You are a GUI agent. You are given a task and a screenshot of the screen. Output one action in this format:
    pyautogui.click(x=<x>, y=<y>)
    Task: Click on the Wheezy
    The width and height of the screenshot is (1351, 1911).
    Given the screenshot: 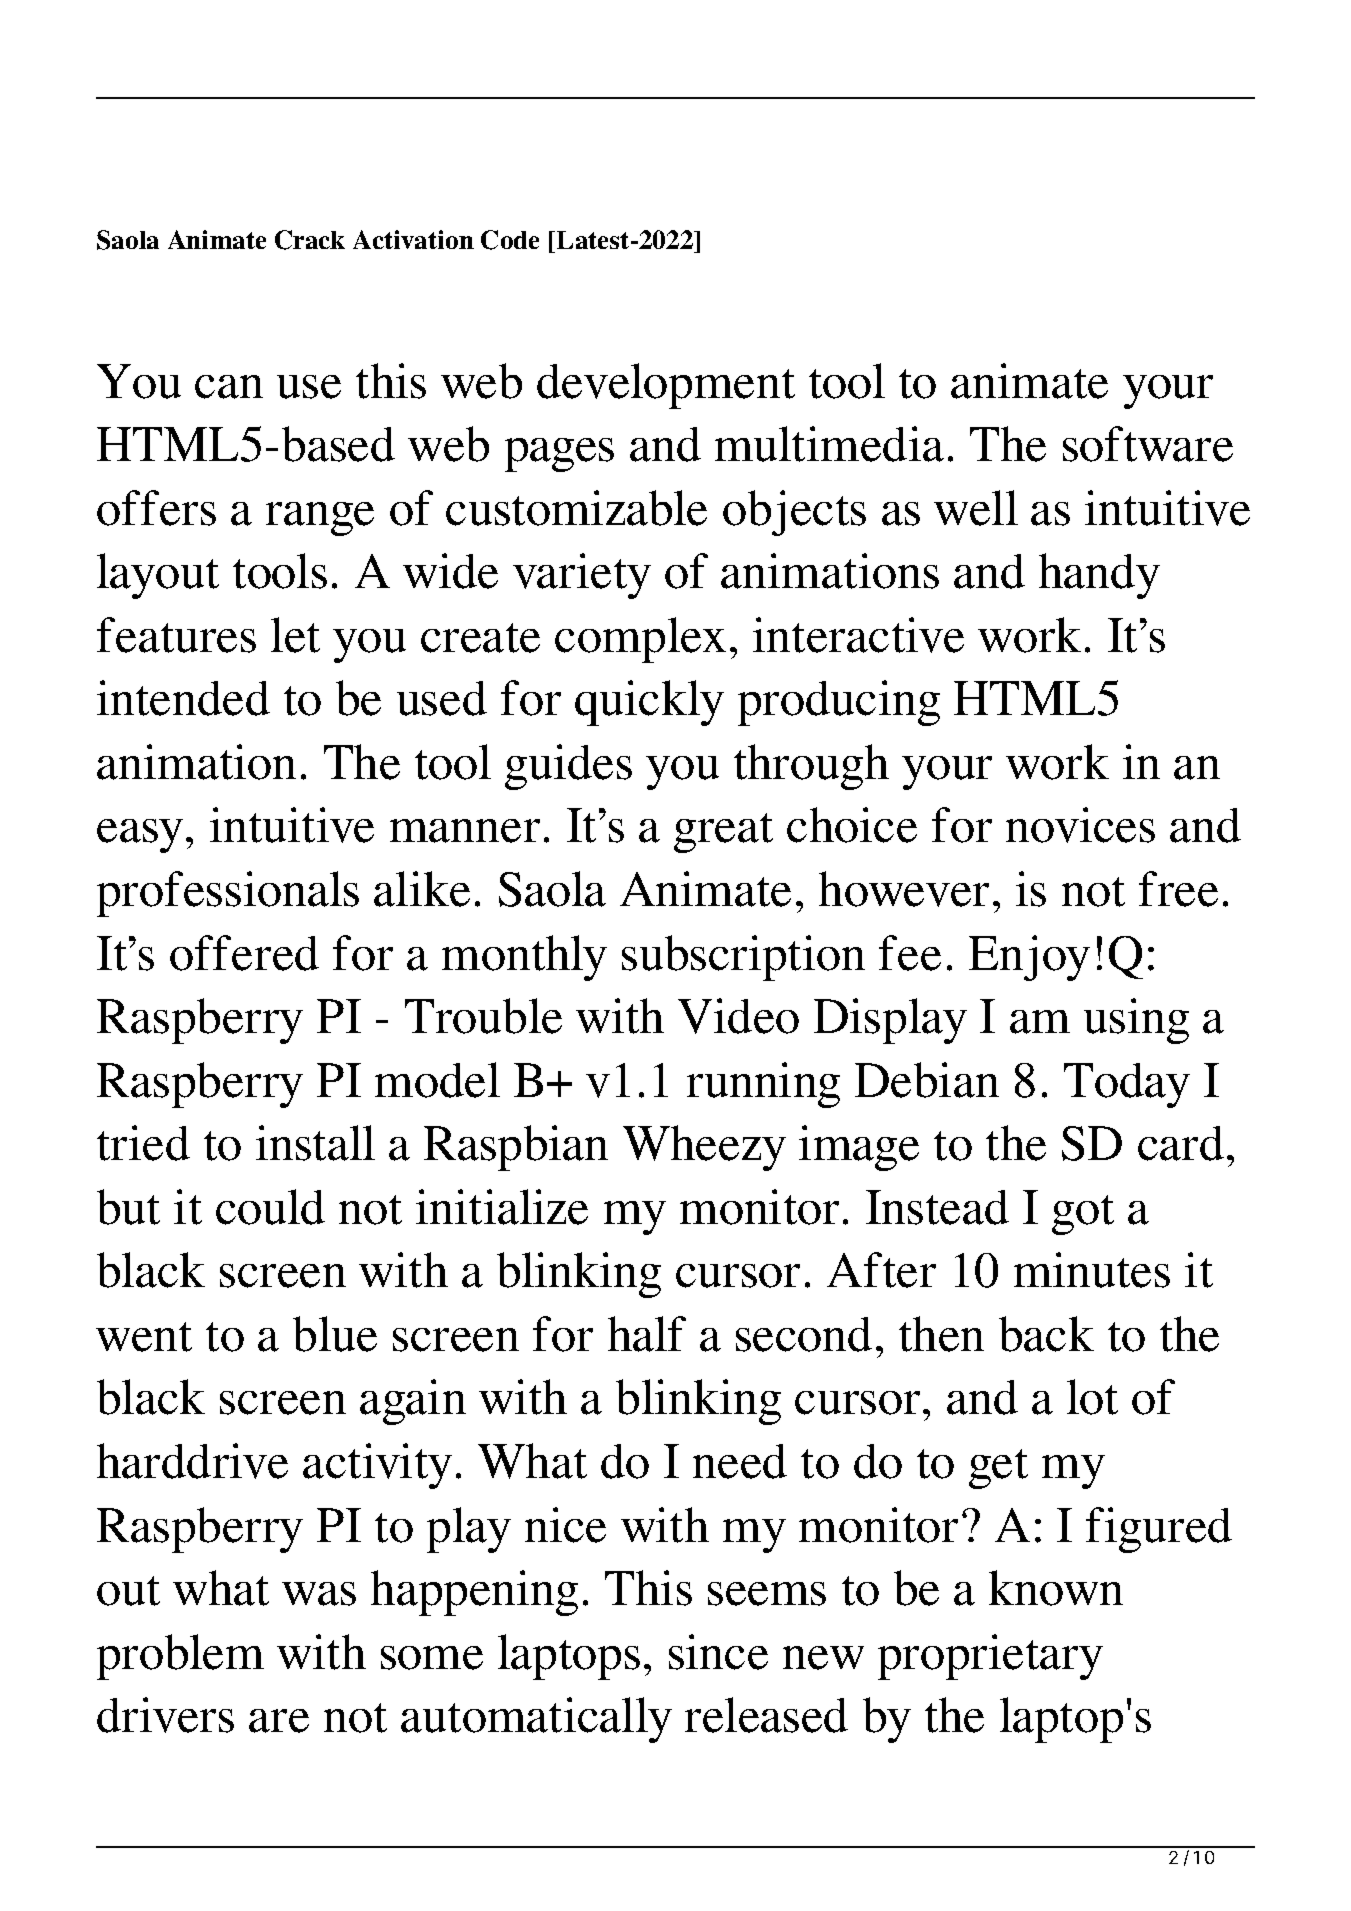 What is the action you would take?
    pyautogui.click(x=704, y=1148)
